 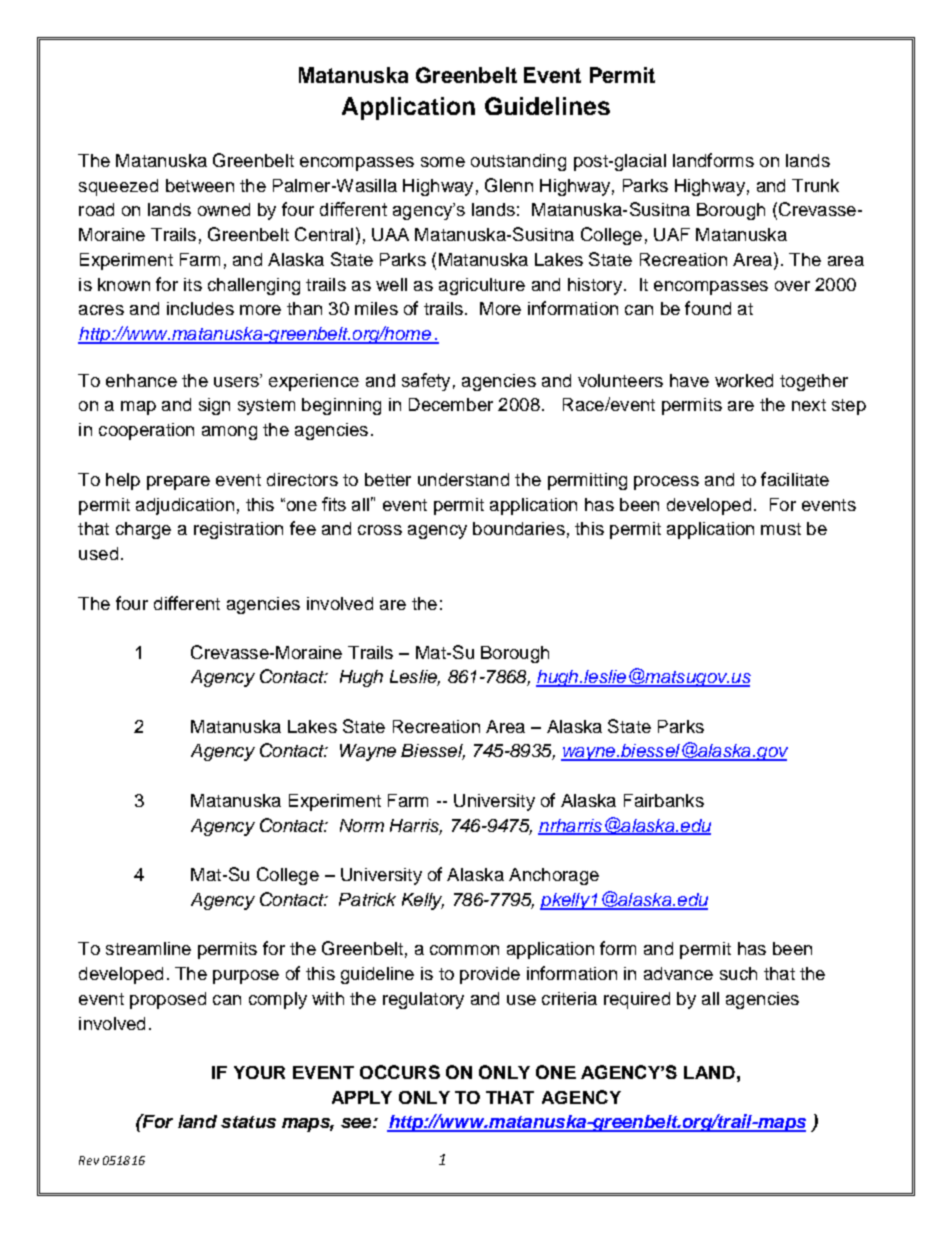 What do you see at coordinates (664, 800) in the document?
I see `Fairbanks` at bounding box center [664, 800].
